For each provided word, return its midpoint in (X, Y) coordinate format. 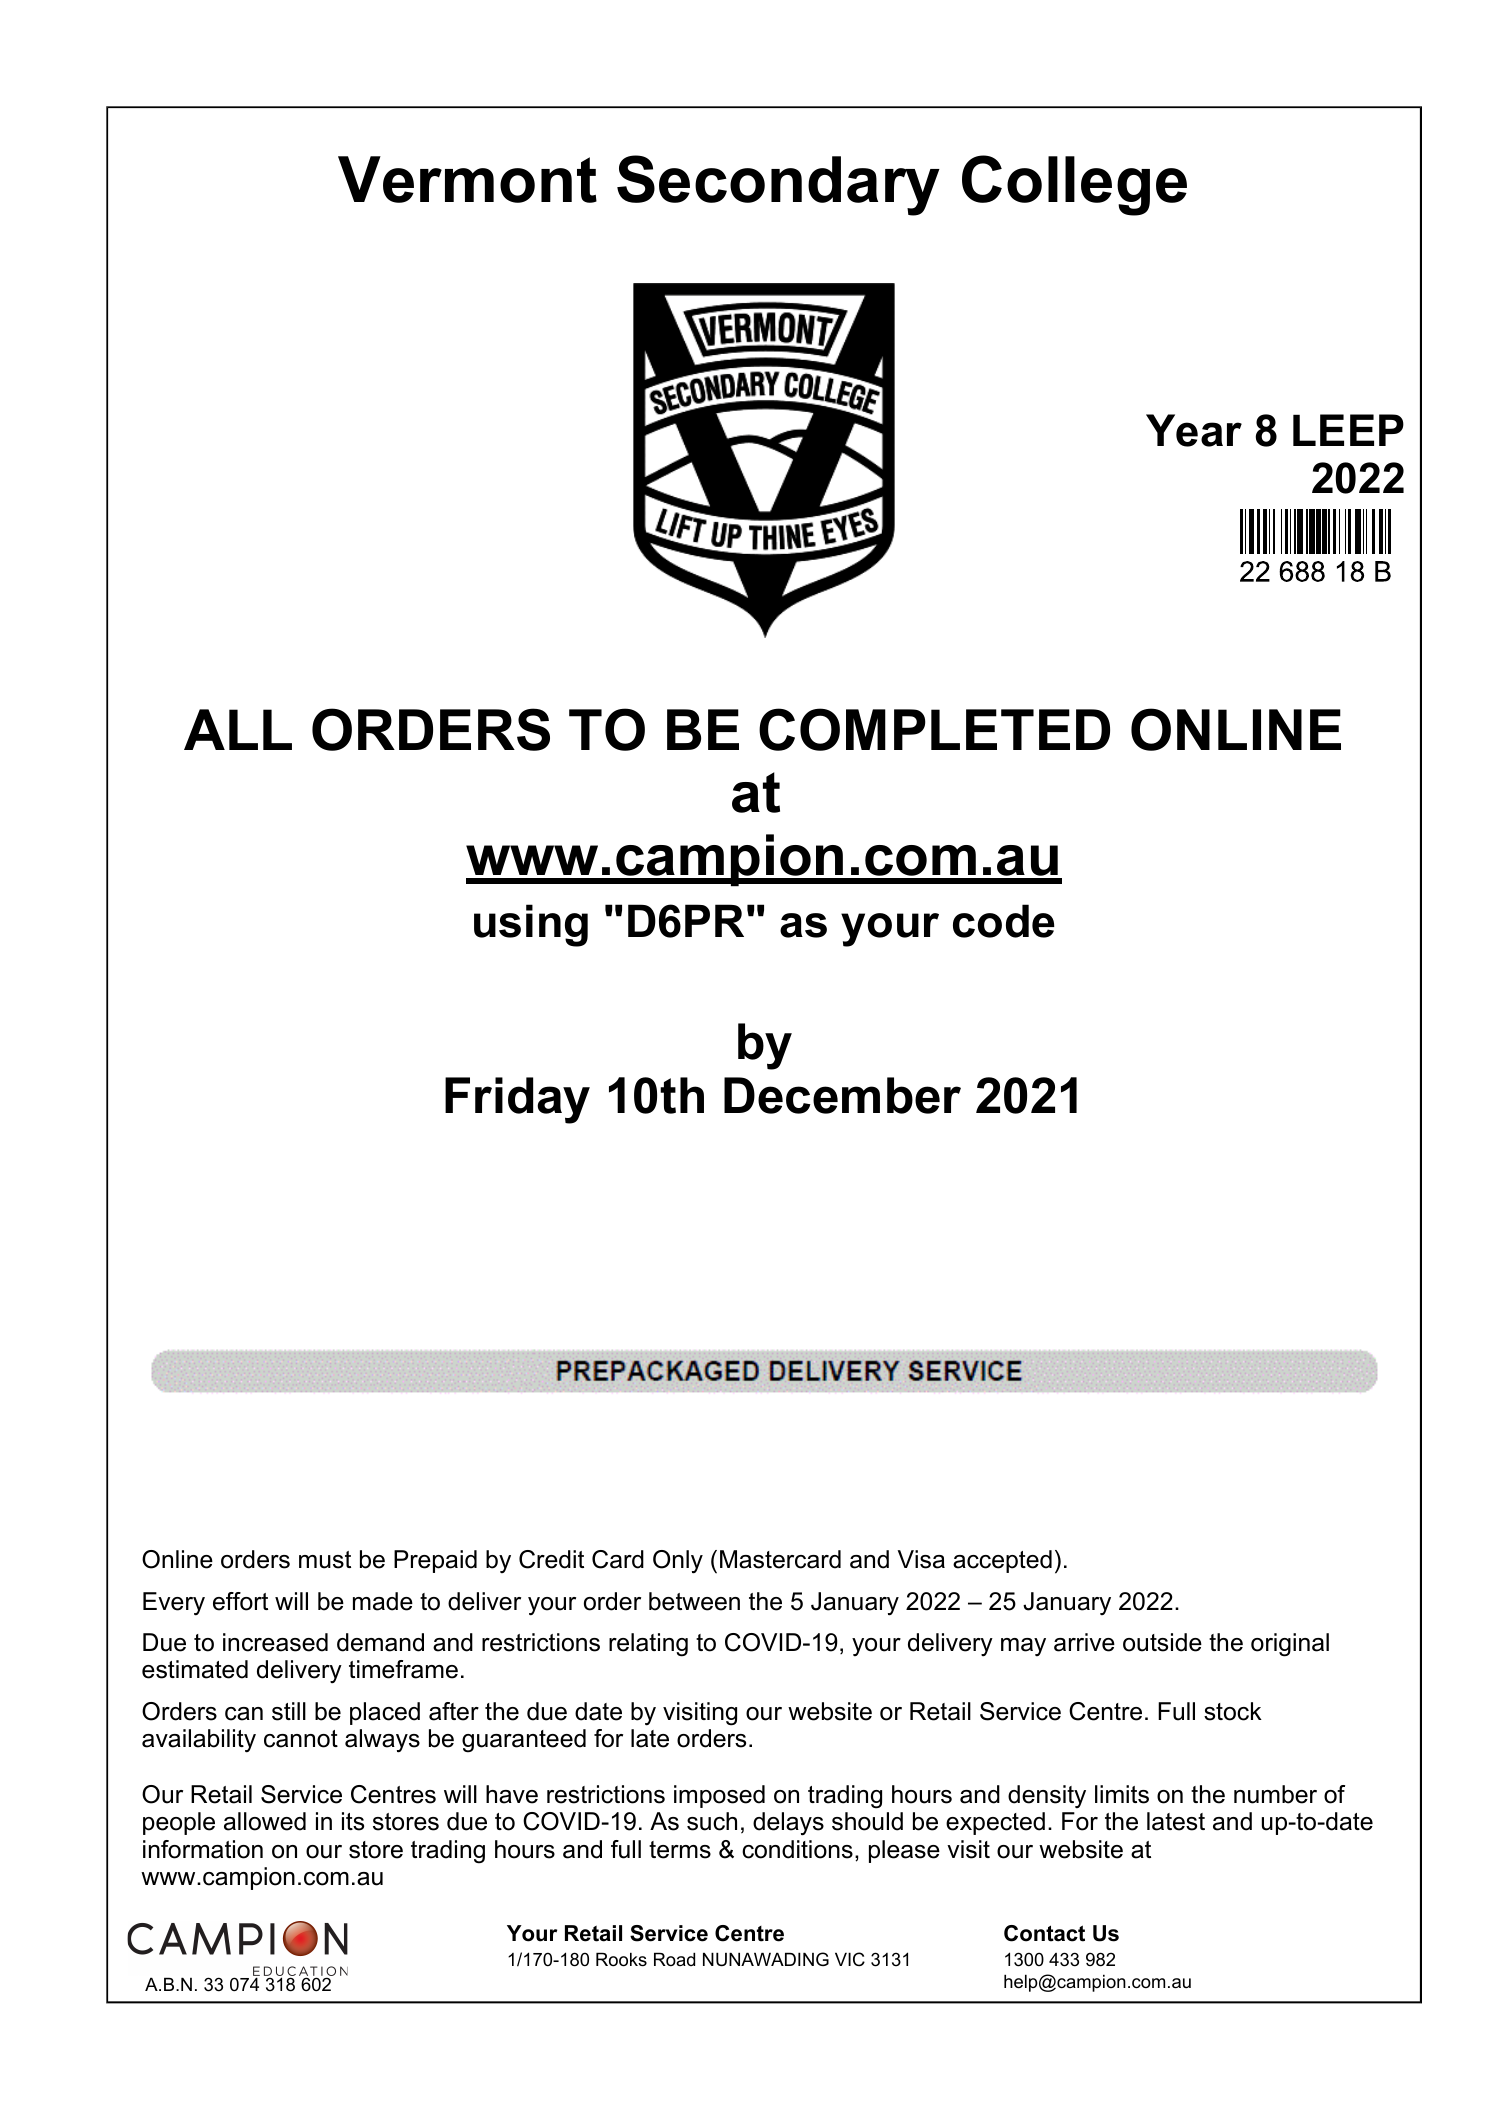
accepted (1002, 1561)
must (325, 1560)
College (1074, 185)
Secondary (778, 185)
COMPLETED (934, 729)
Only (678, 1562)
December (842, 1095)
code (1004, 921)
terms (680, 1850)
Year (1194, 430)
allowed (265, 1821)
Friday (517, 1100)
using (531, 925)
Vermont (467, 179)
